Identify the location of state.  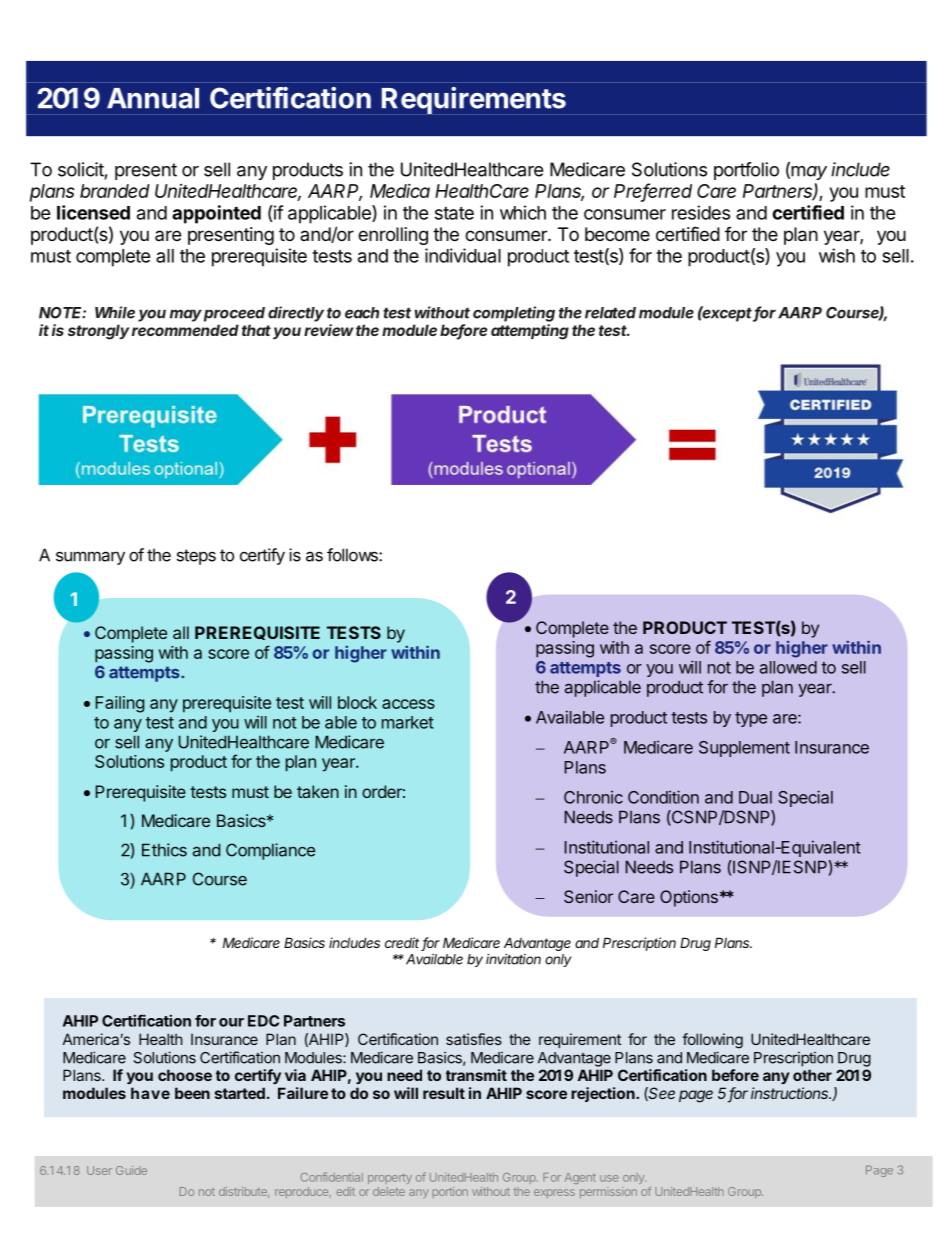
(454, 213).
